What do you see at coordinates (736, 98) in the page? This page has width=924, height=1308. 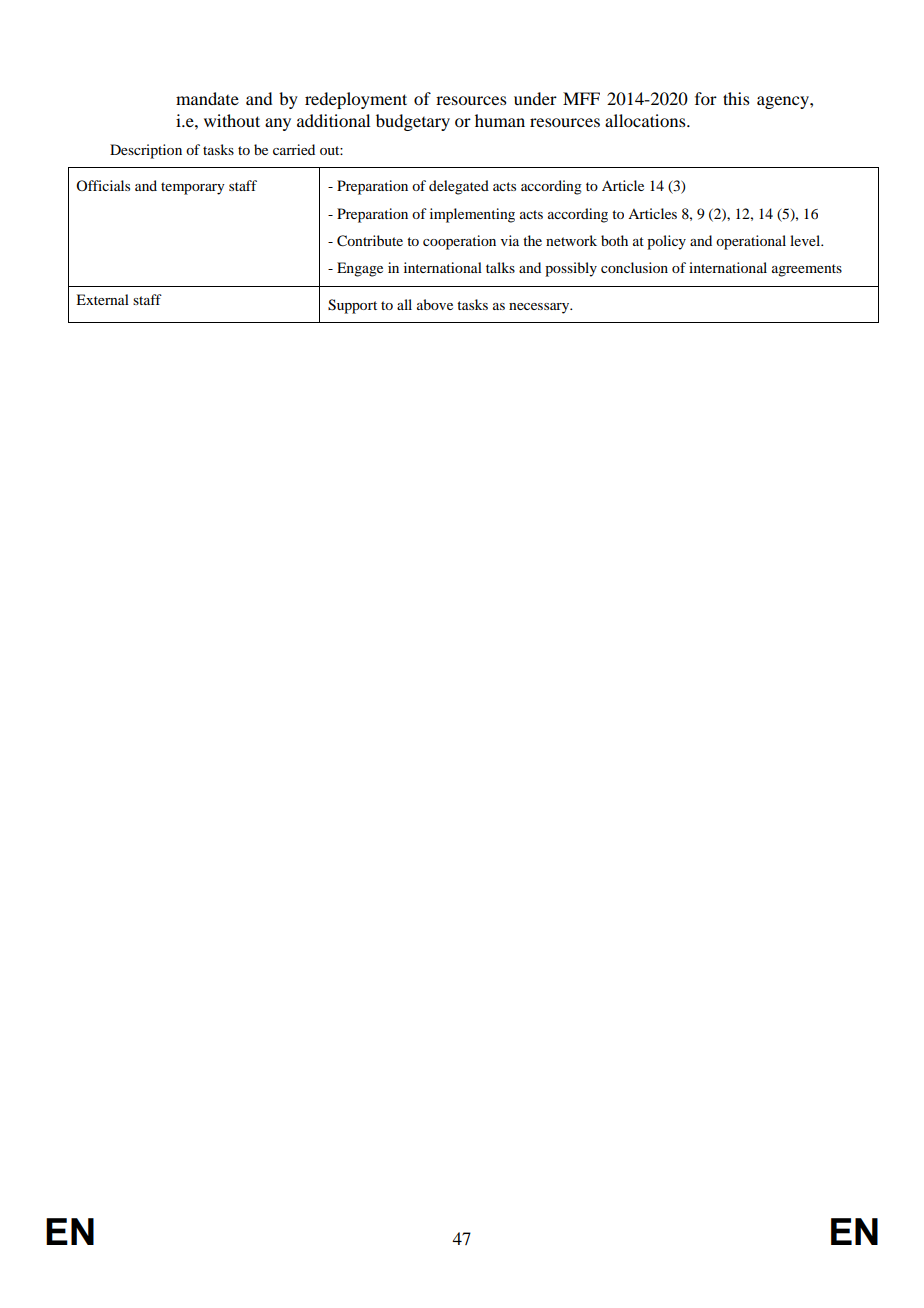 I see `this` at bounding box center [736, 98].
